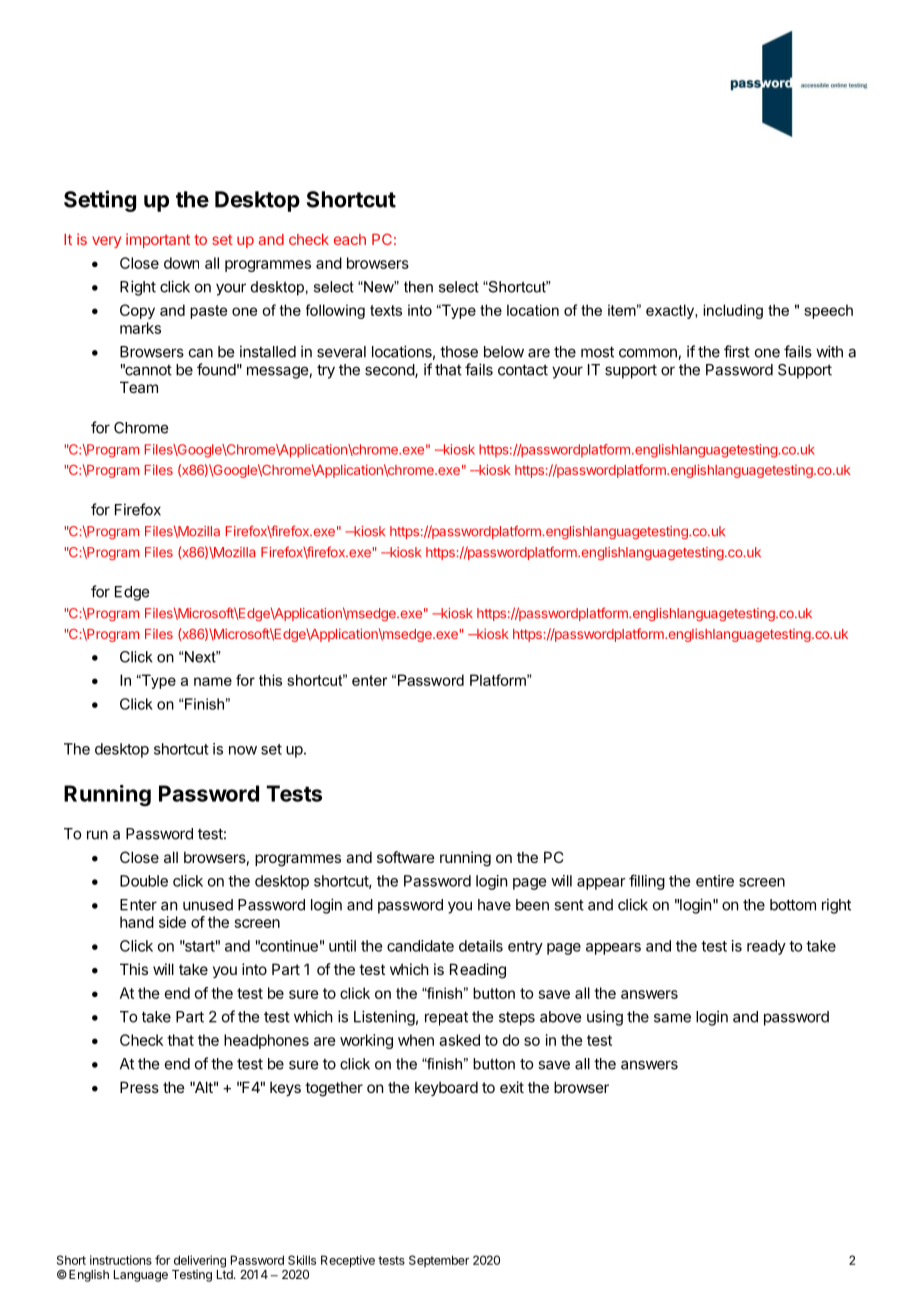 This page has height=1308, width=924. I want to click on software, so click(406, 857).
